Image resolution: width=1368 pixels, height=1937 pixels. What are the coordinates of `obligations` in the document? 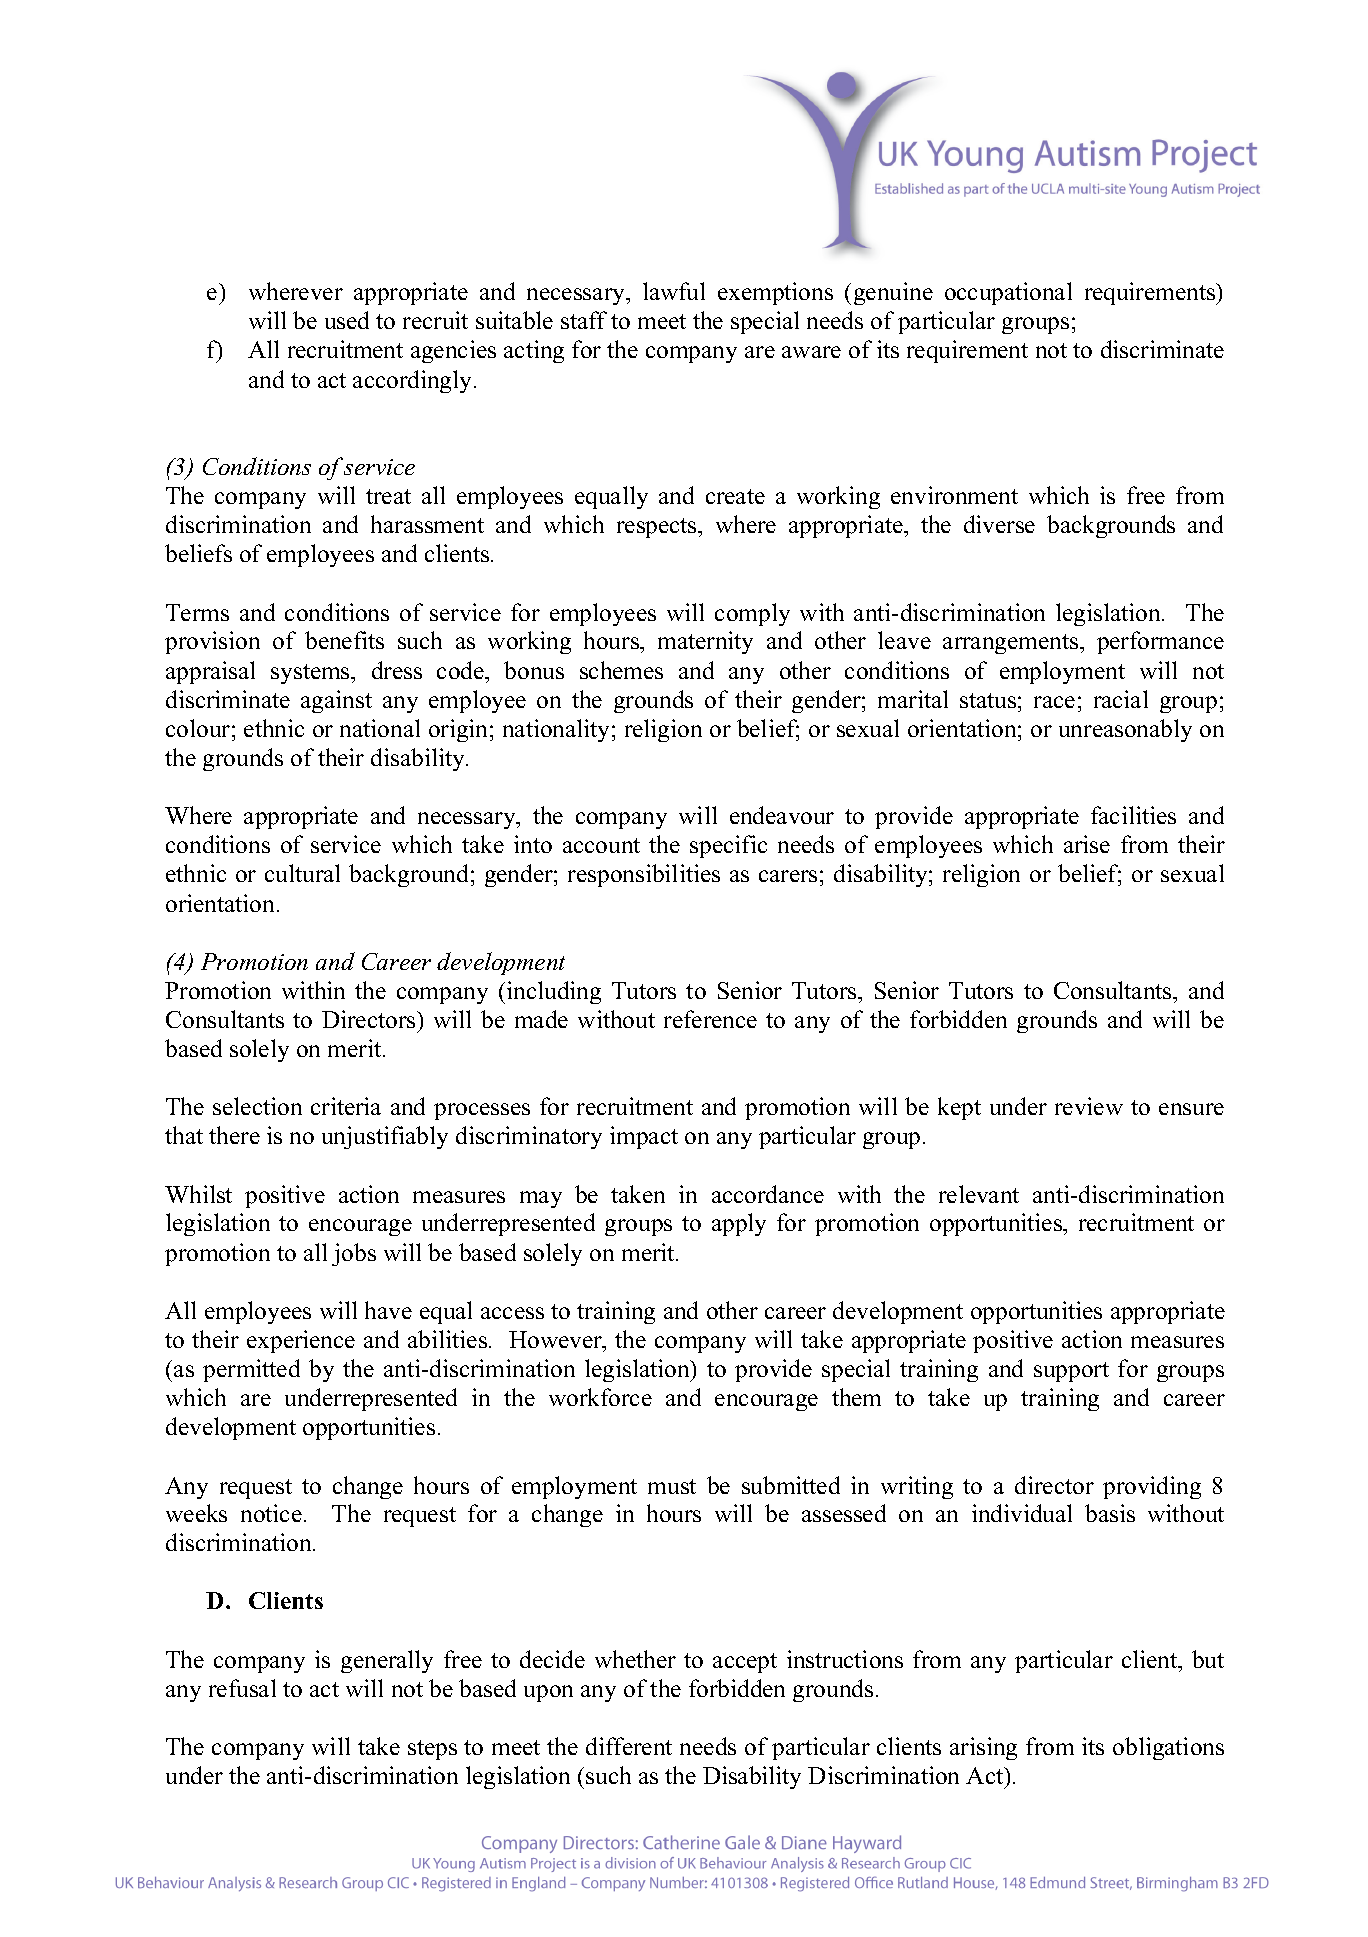 It's located at (1168, 1748).
